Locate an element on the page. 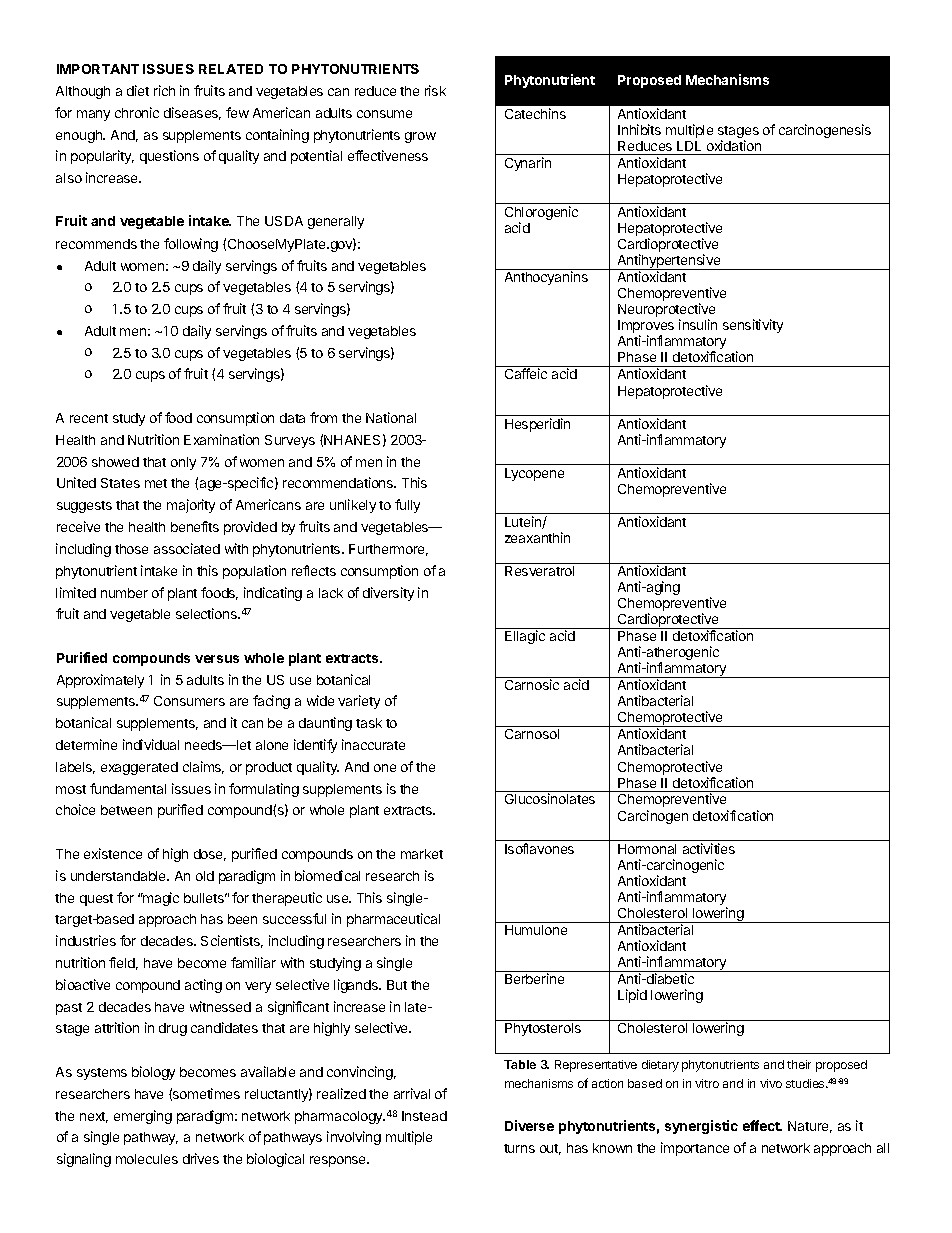 The image size is (952, 1233). rich is located at coordinates (164, 90).
